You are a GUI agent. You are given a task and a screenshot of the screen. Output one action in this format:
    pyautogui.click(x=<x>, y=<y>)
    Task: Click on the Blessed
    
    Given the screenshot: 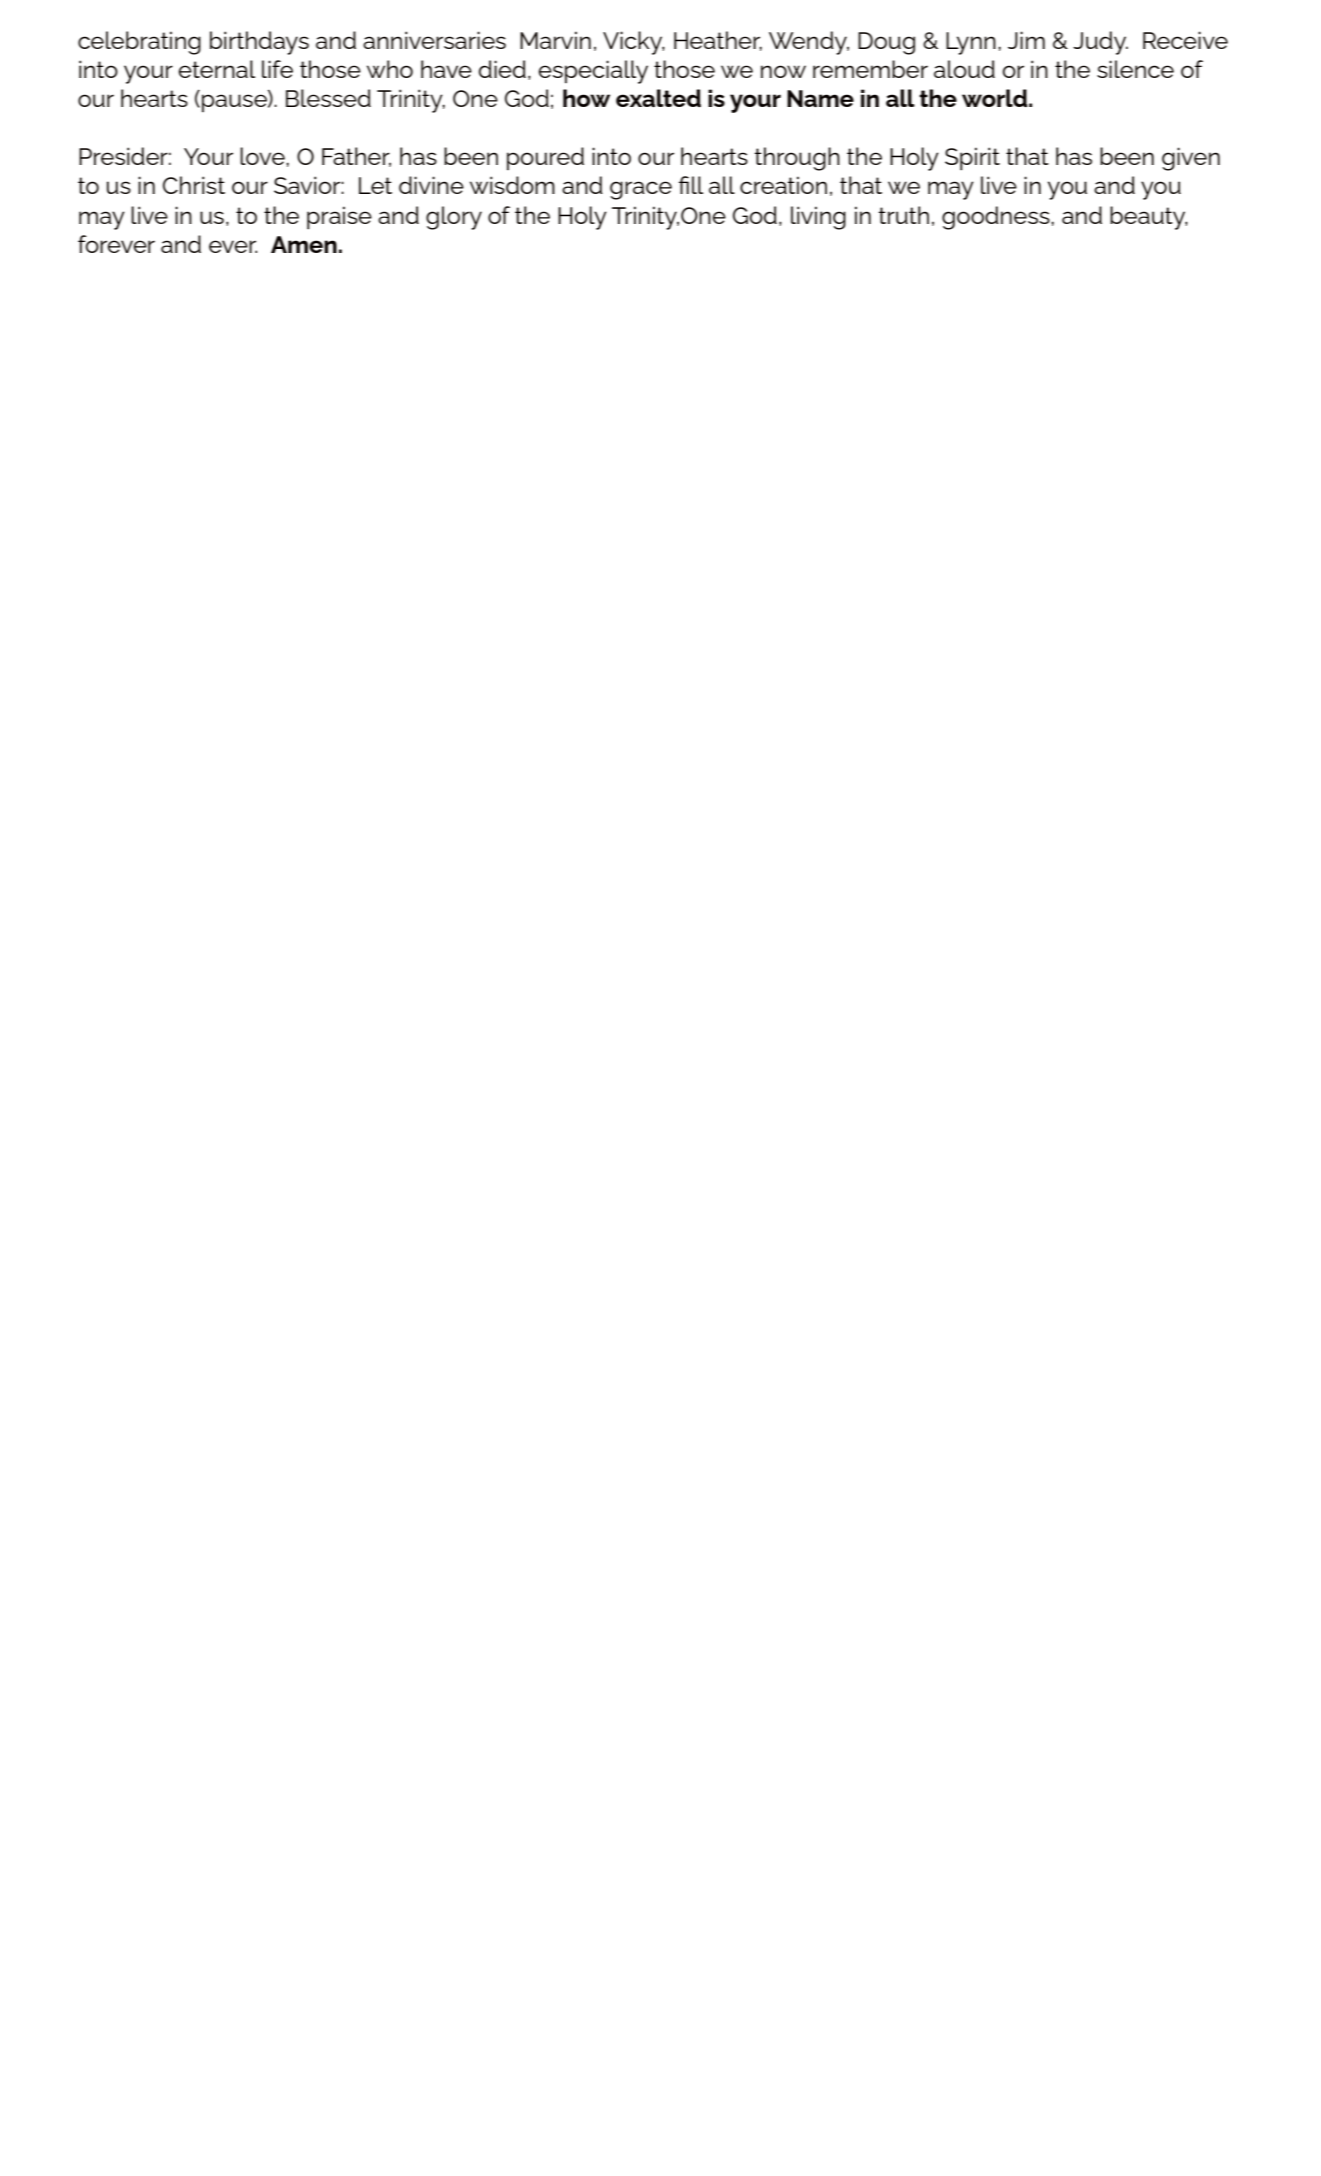 What is the action you would take?
    pyautogui.click(x=328, y=98)
